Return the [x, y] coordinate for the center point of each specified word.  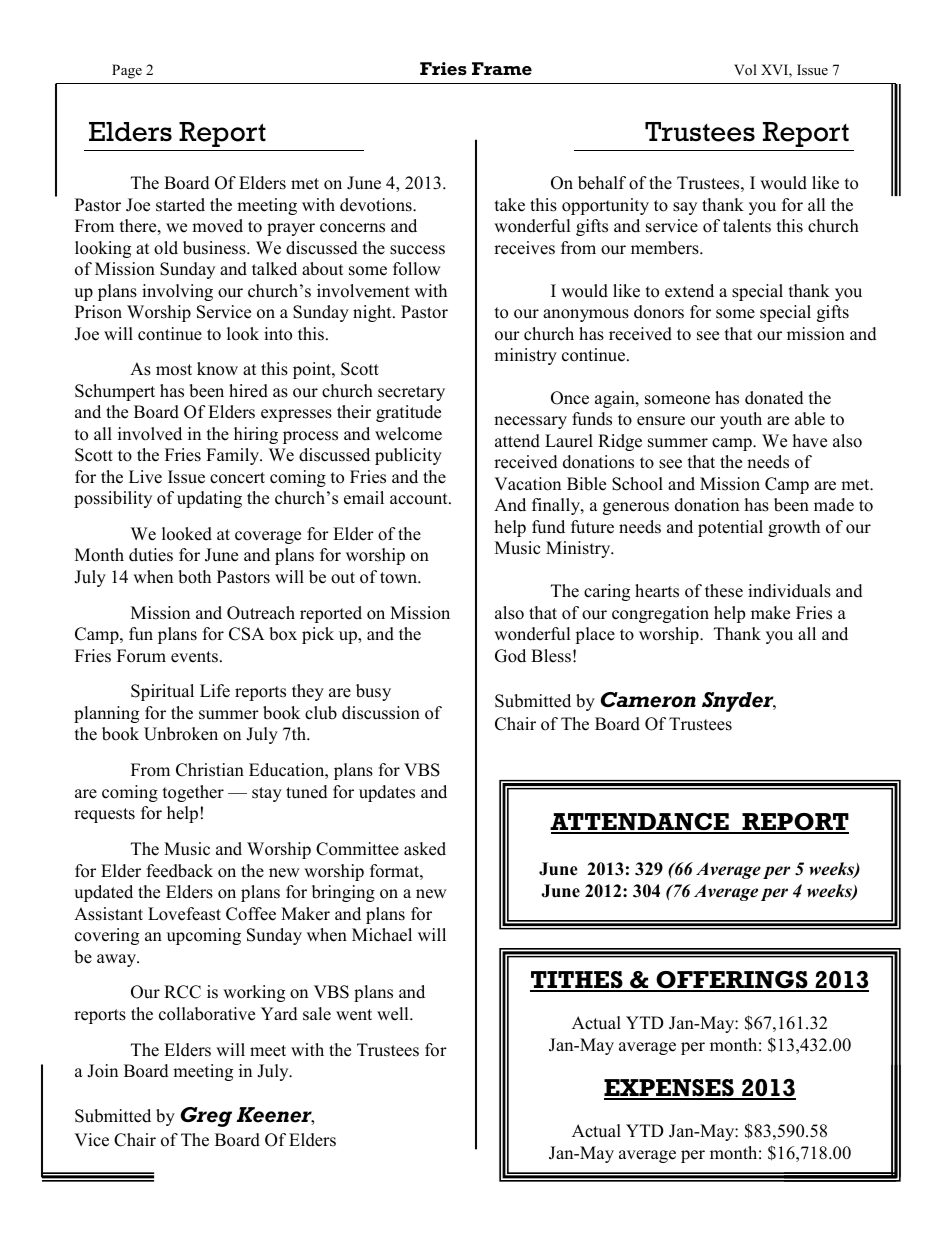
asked [425, 849]
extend [689, 291]
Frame [502, 68]
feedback [180, 871]
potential [730, 528]
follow [416, 269]
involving [177, 292]
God [510, 656]
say [685, 208]
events [194, 657]
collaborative [207, 1014]
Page [127, 71]
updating [209, 499]
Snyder [739, 702]
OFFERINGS [732, 981]
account [420, 499]
